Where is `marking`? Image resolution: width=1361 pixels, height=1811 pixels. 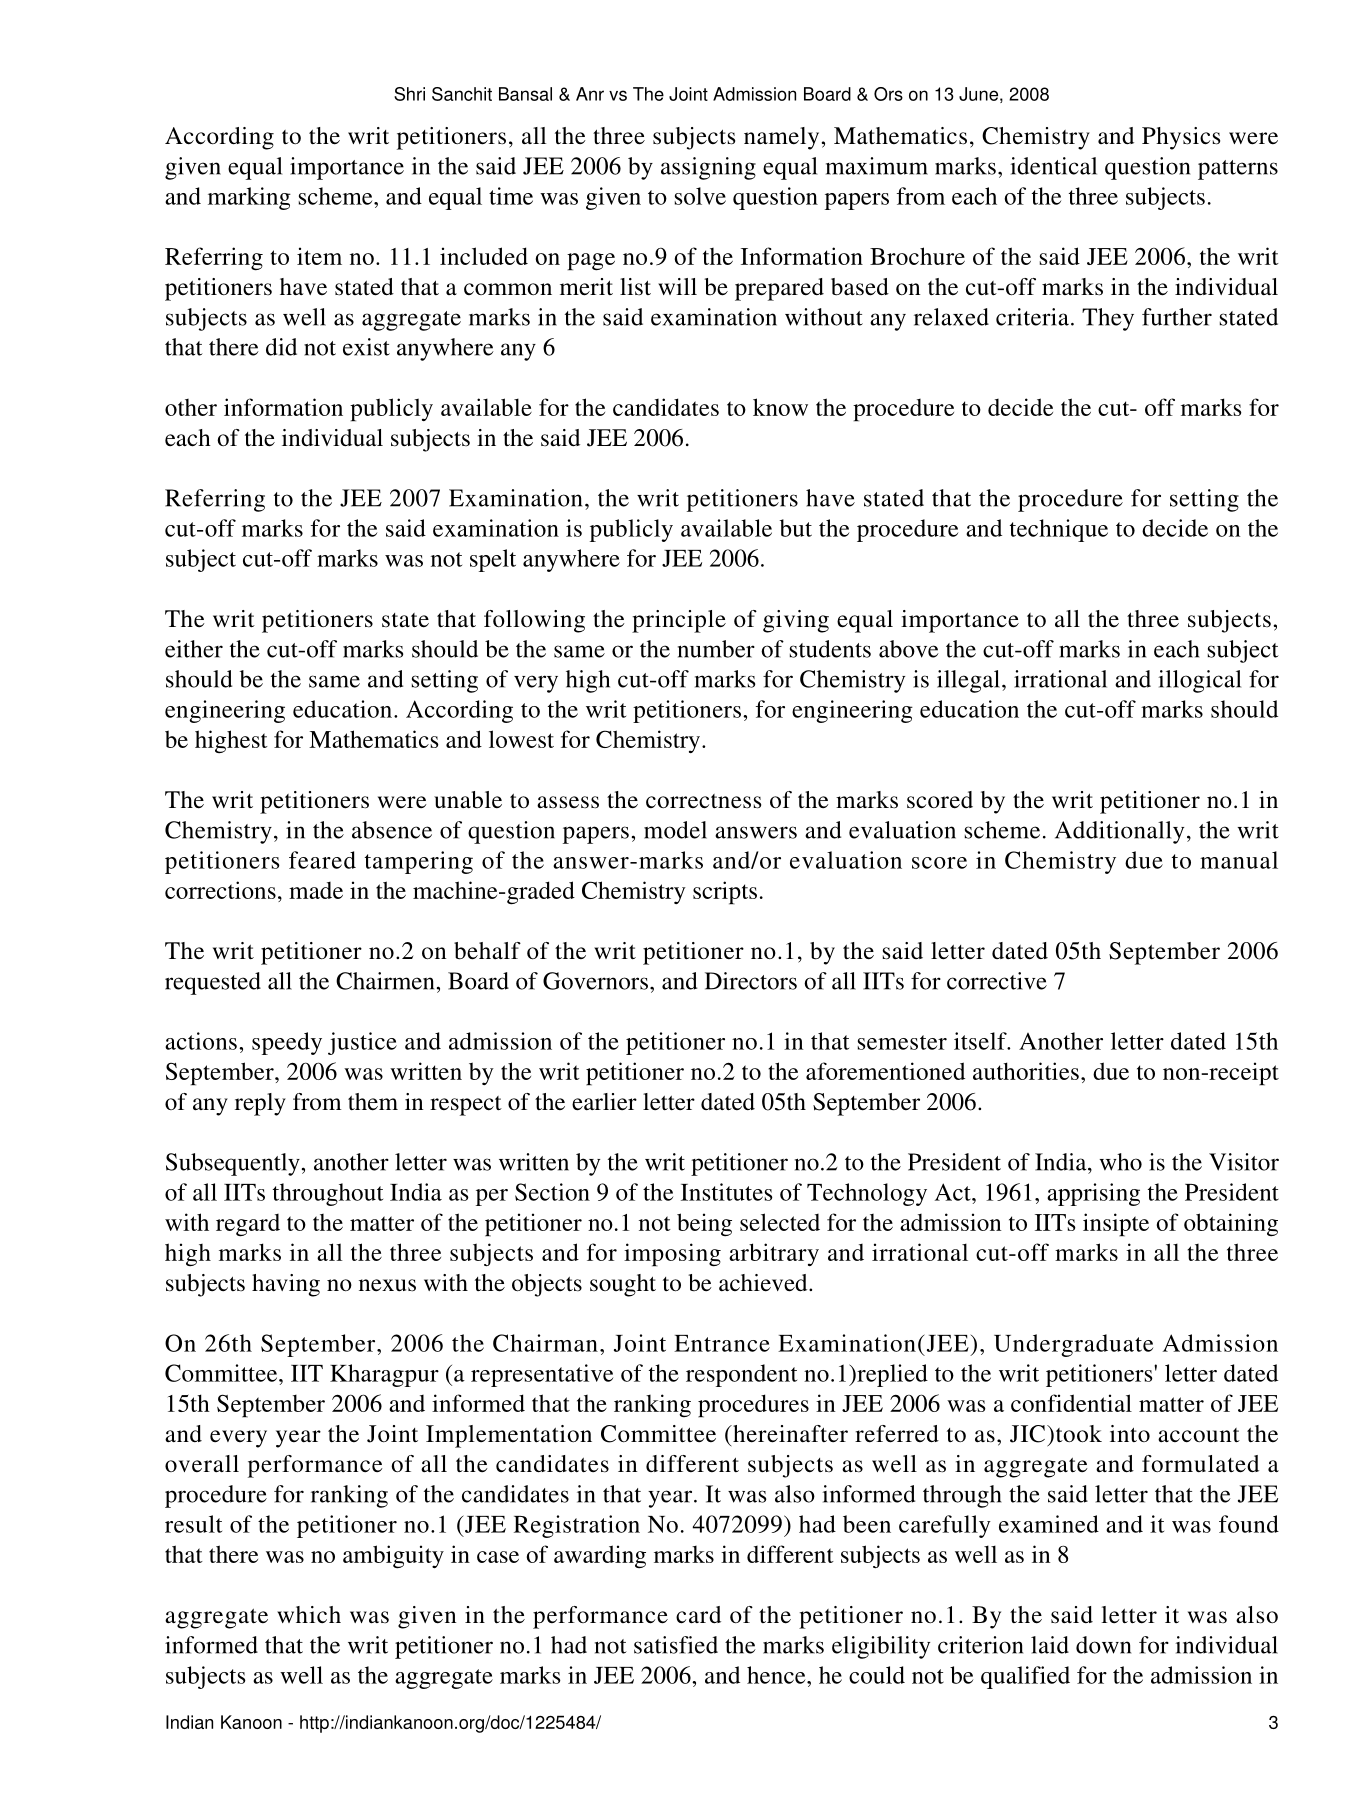 marking is located at coordinates (249, 198).
